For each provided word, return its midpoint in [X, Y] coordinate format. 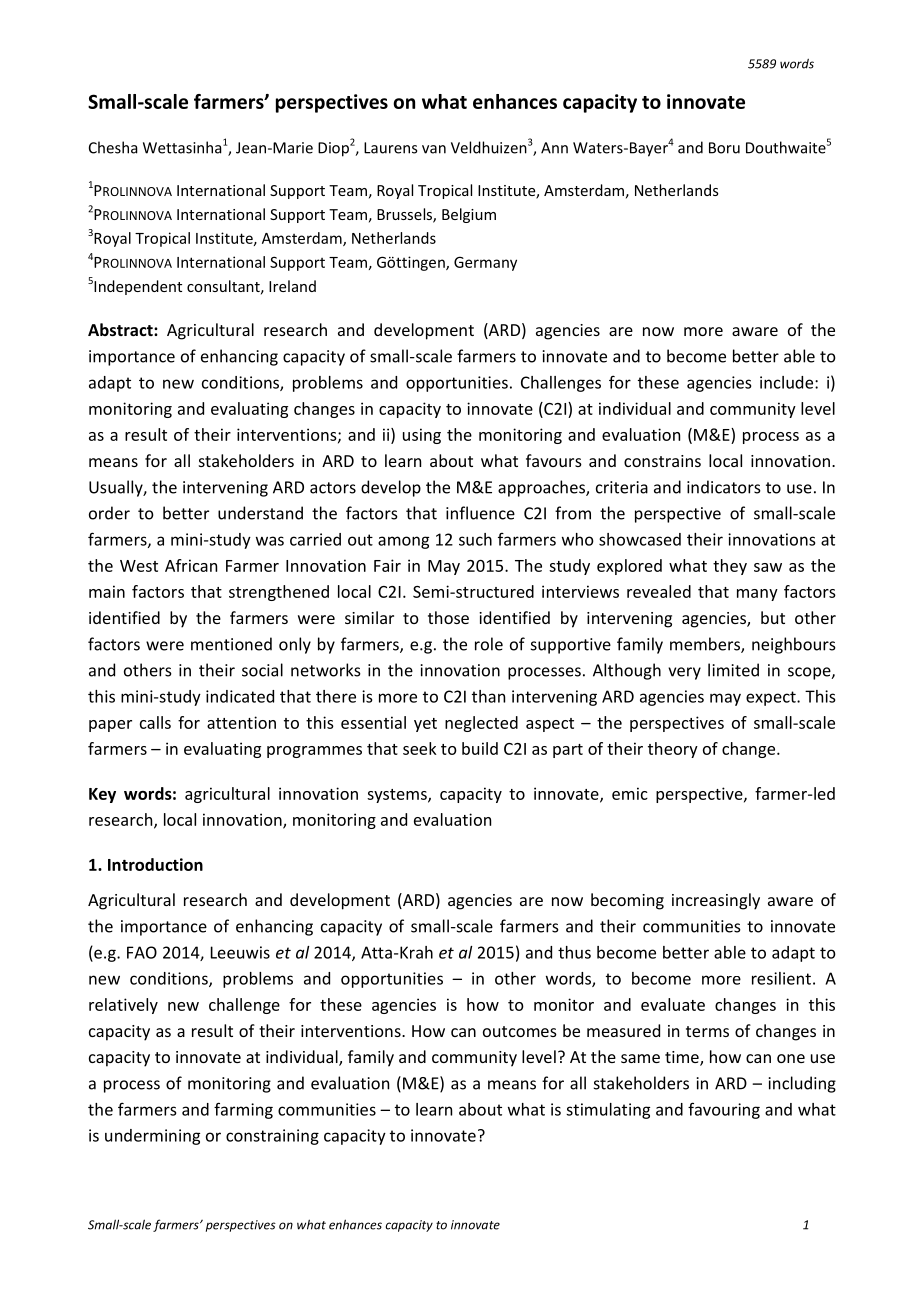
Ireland [292, 286]
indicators [724, 487]
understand [260, 513]
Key [102, 795]
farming [243, 1110]
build [480, 748]
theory [673, 750]
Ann [554, 148]
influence [480, 513]
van [434, 149]
